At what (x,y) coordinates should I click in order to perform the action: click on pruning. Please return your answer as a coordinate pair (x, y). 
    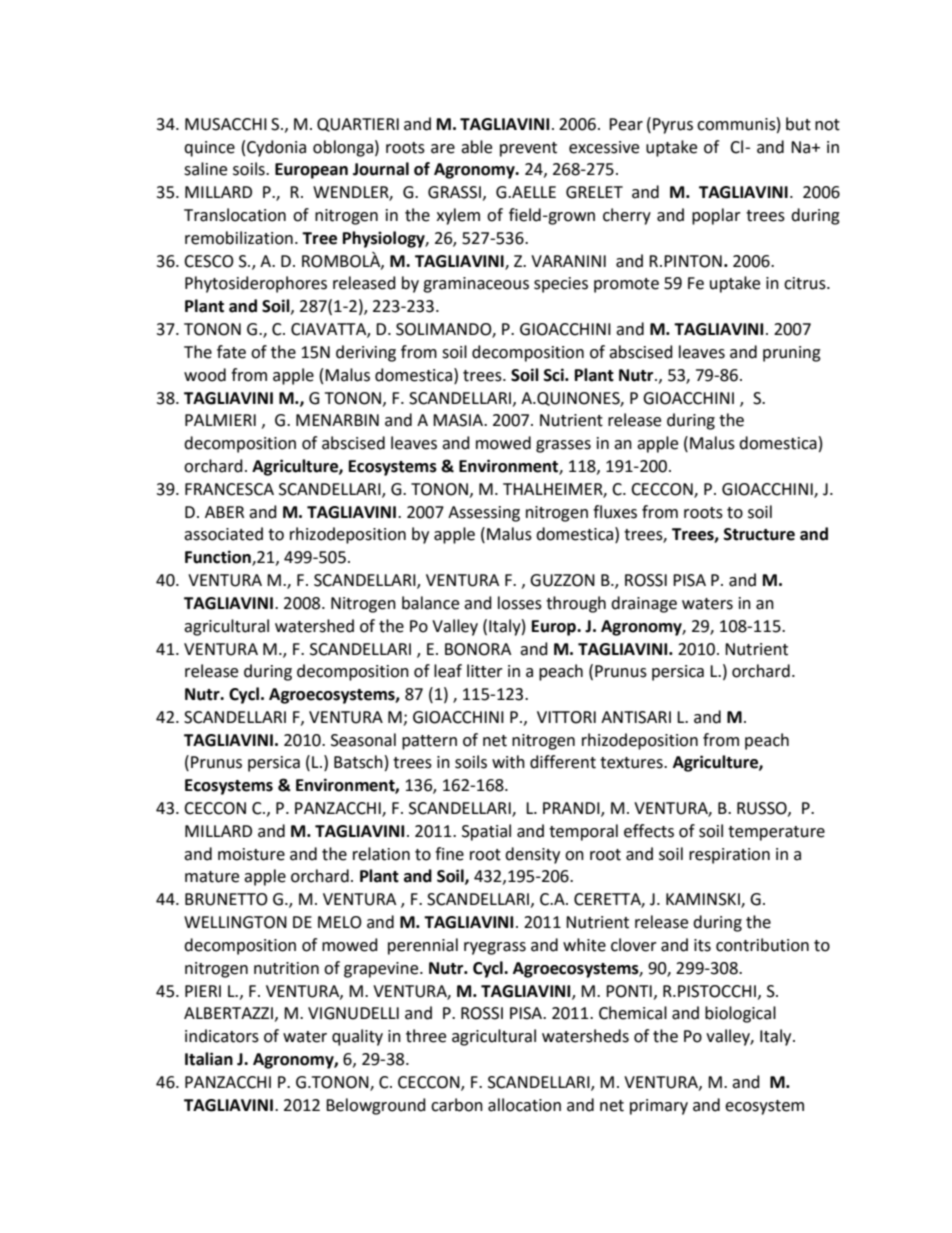
    Looking at the image, I should click on (792, 354).
